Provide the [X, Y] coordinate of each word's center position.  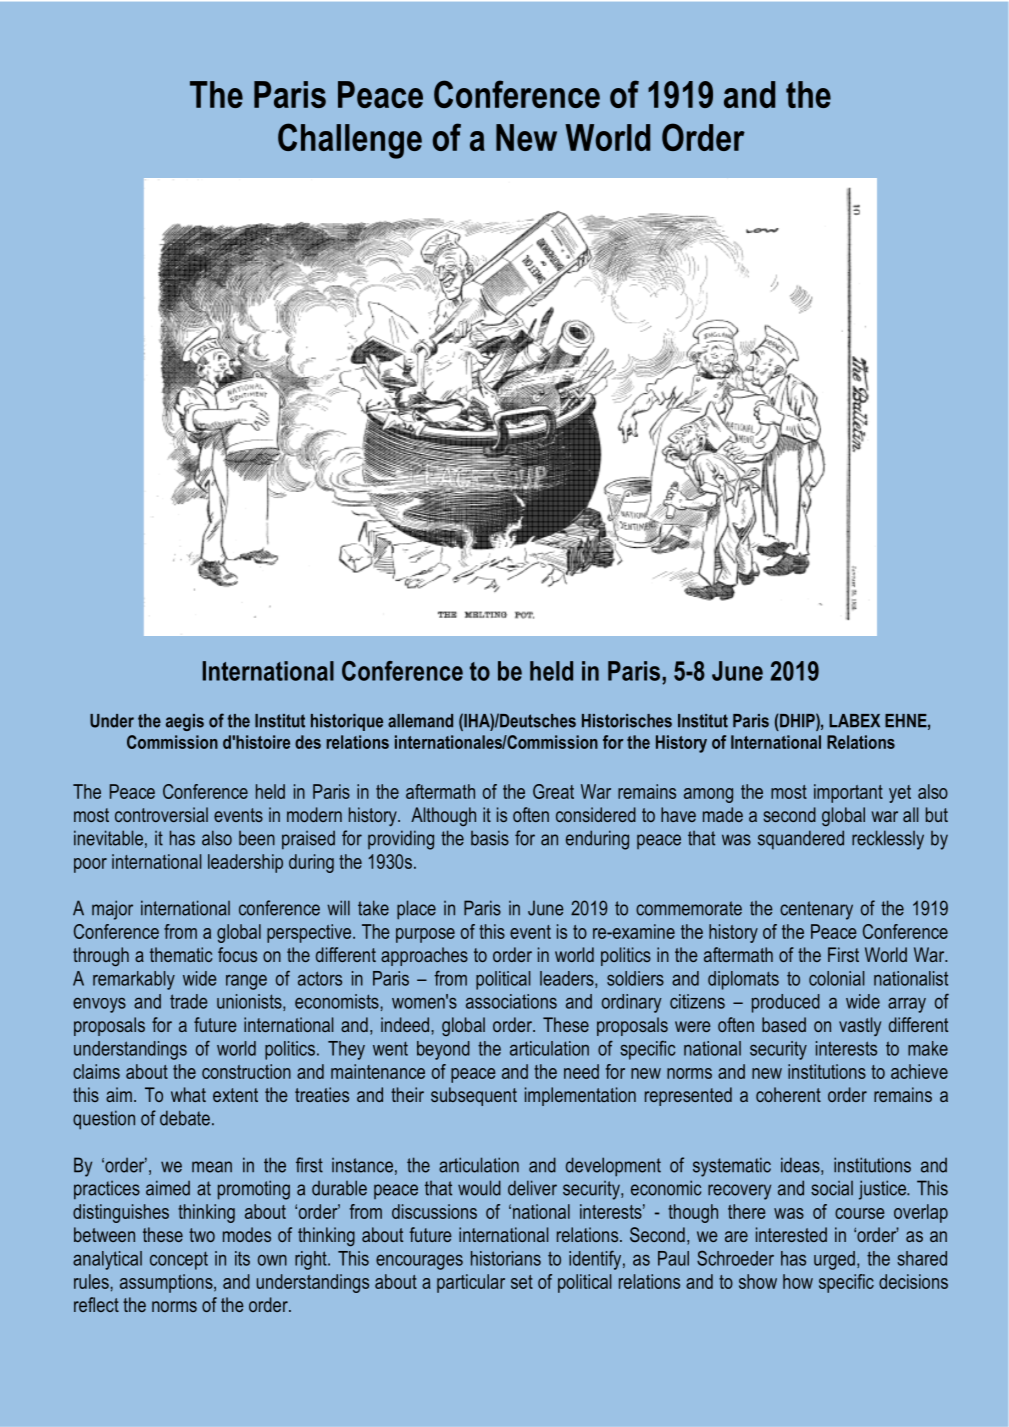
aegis [185, 722]
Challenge [350, 141]
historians [506, 1258]
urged [834, 1260]
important [848, 793]
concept [179, 1260]
